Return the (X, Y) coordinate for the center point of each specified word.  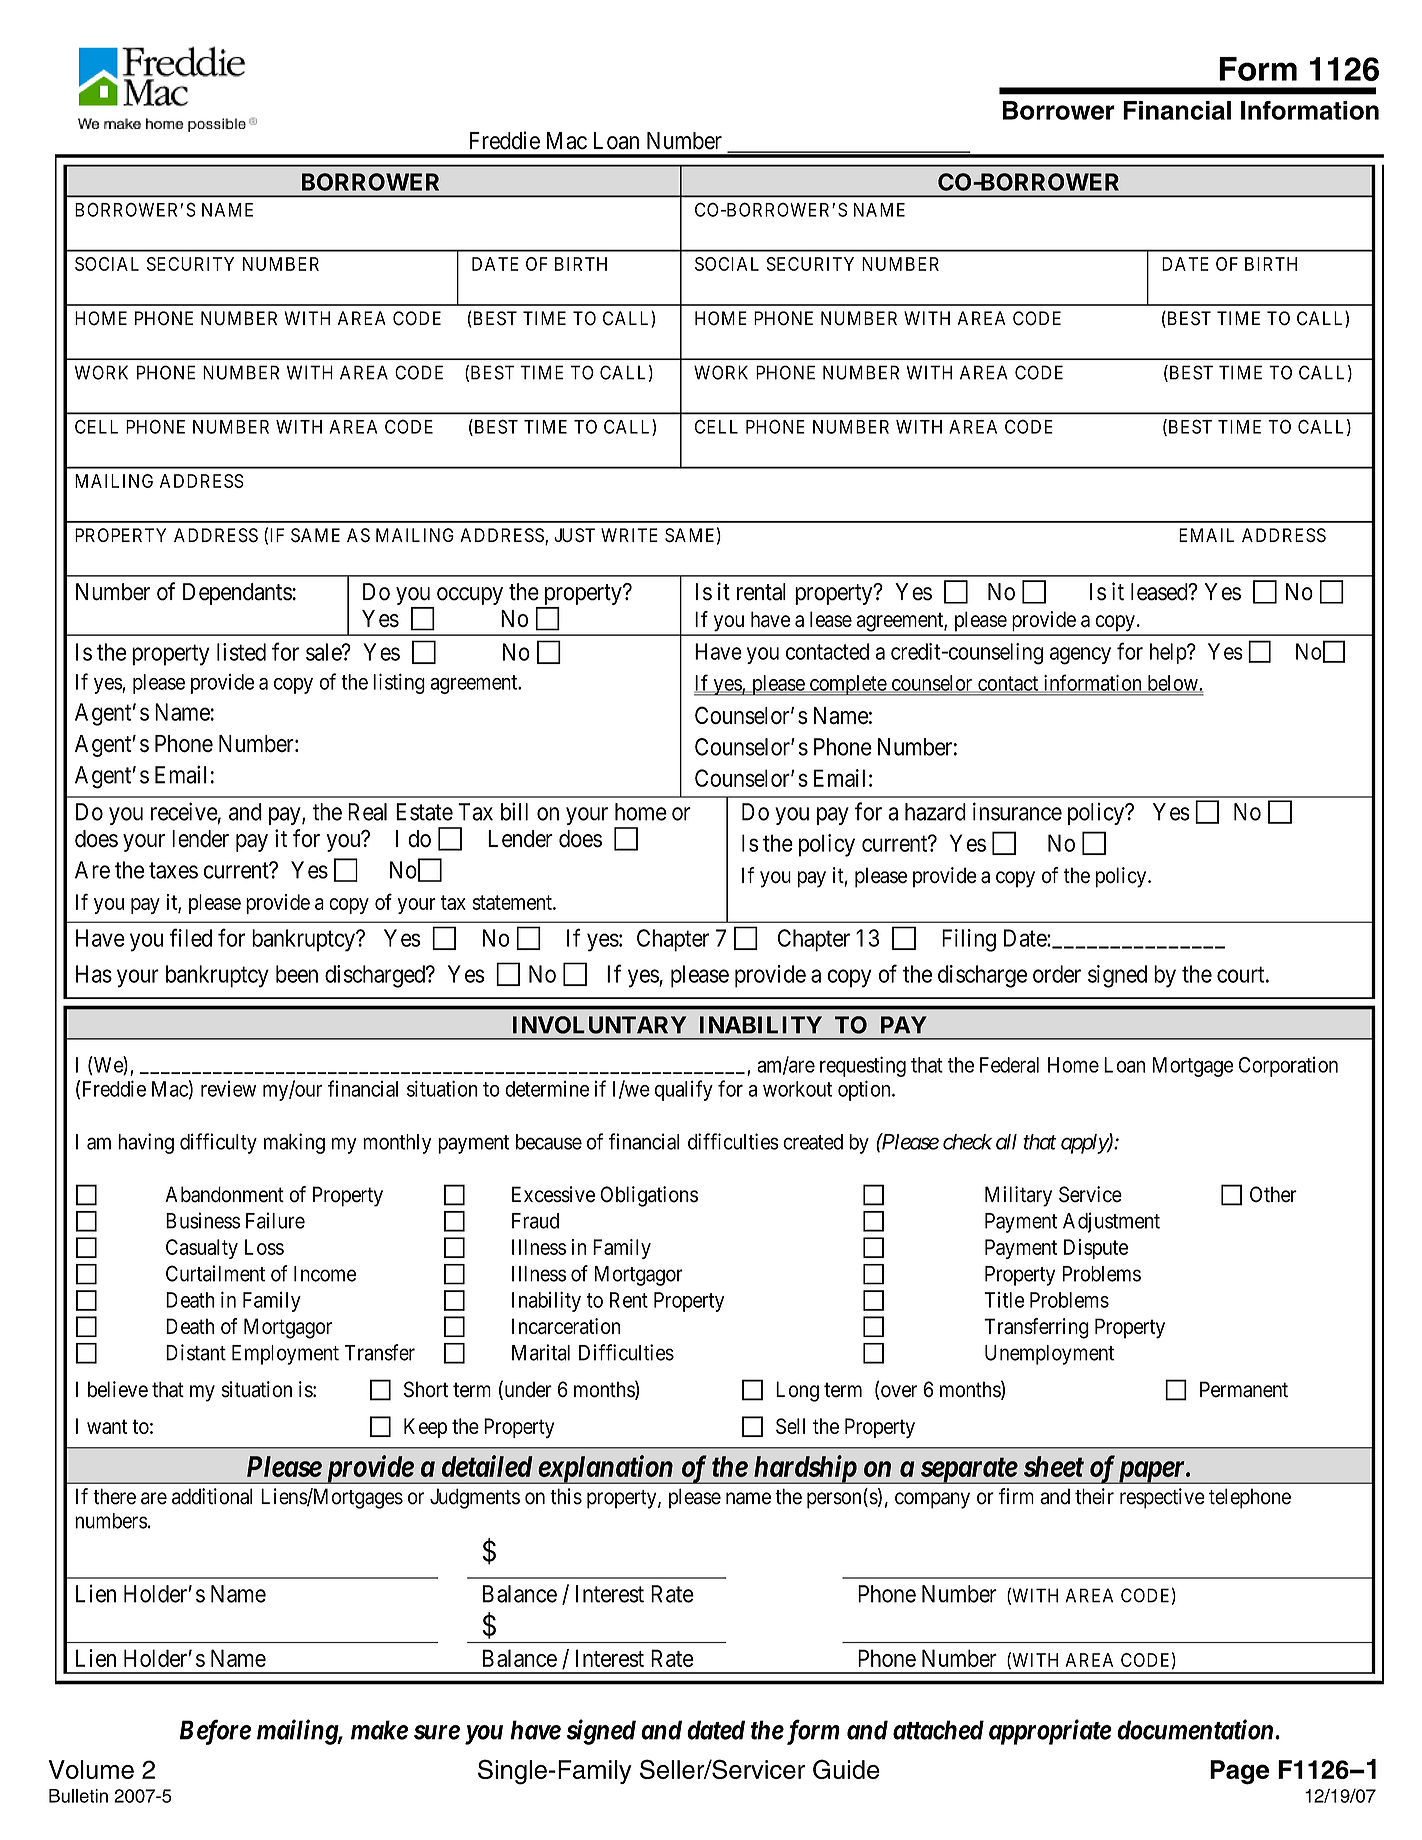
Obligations (649, 1196)
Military (1018, 1196)
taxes (173, 870)
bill (514, 811)
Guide (846, 1769)
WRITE (629, 535)
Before (215, 1732)
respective (1162, 1498)
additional (212, 1496)
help (1169, 653)
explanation (605, 1469)
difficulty (218, 1143)
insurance (1017, 811)
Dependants (237, 594)
